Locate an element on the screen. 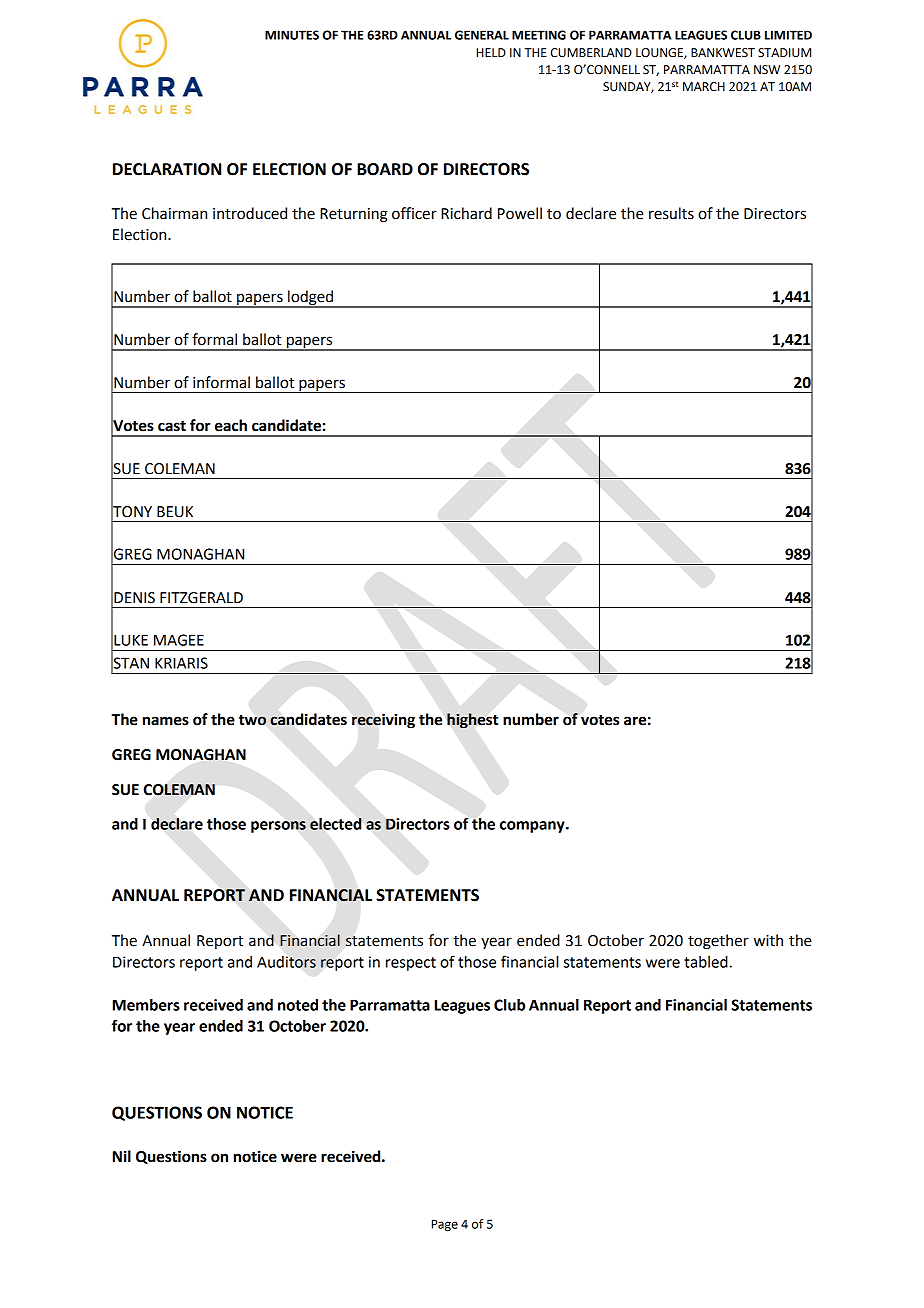 This screenshot has height=1308, width=924. MARCH is located at coordinates (704, 87).
